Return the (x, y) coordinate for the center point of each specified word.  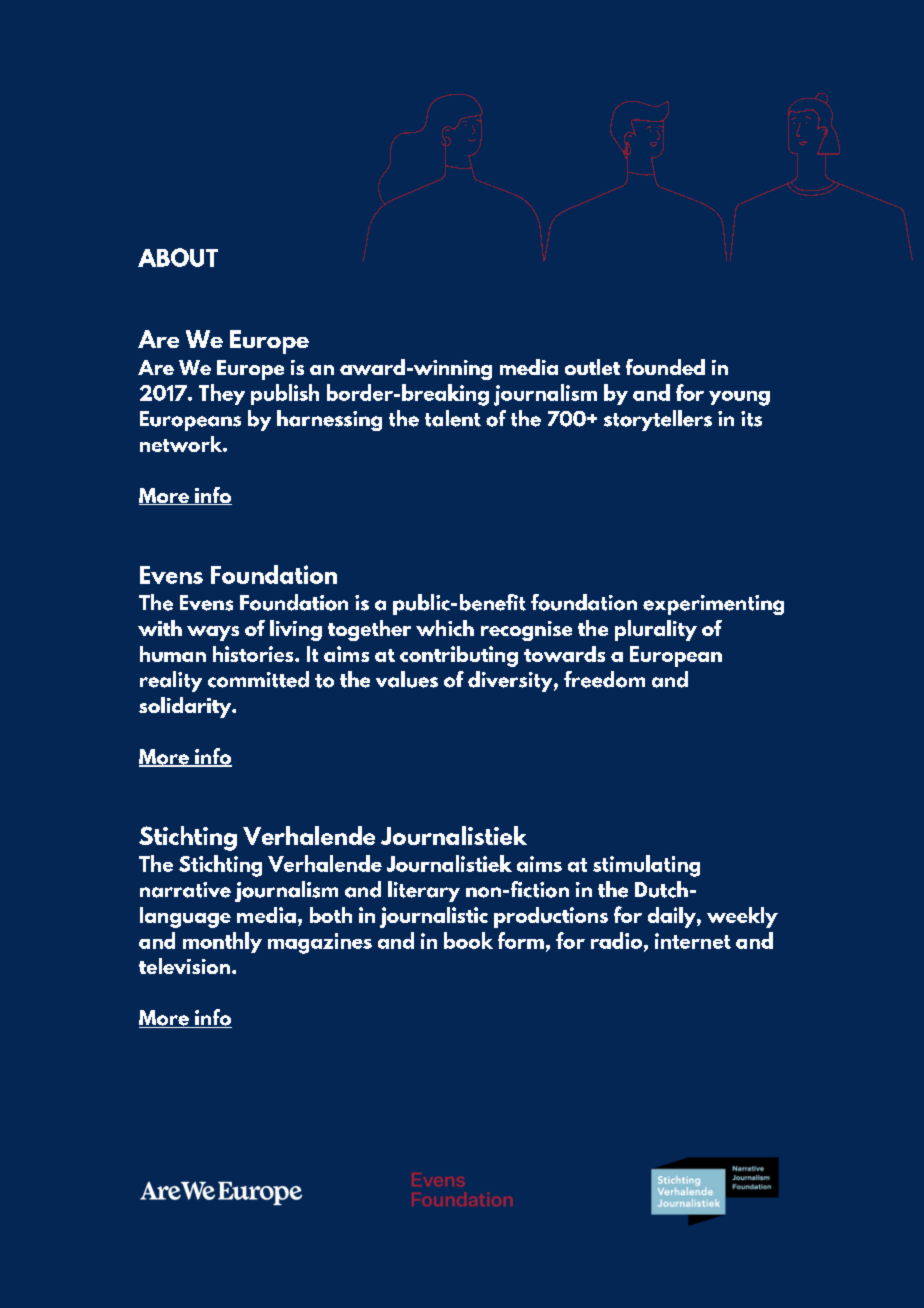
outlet (592, 367)
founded (665, 367)
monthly (222, 942)
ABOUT (178, 257)
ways (213, 633)
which (445, 628)
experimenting (713, 605)
